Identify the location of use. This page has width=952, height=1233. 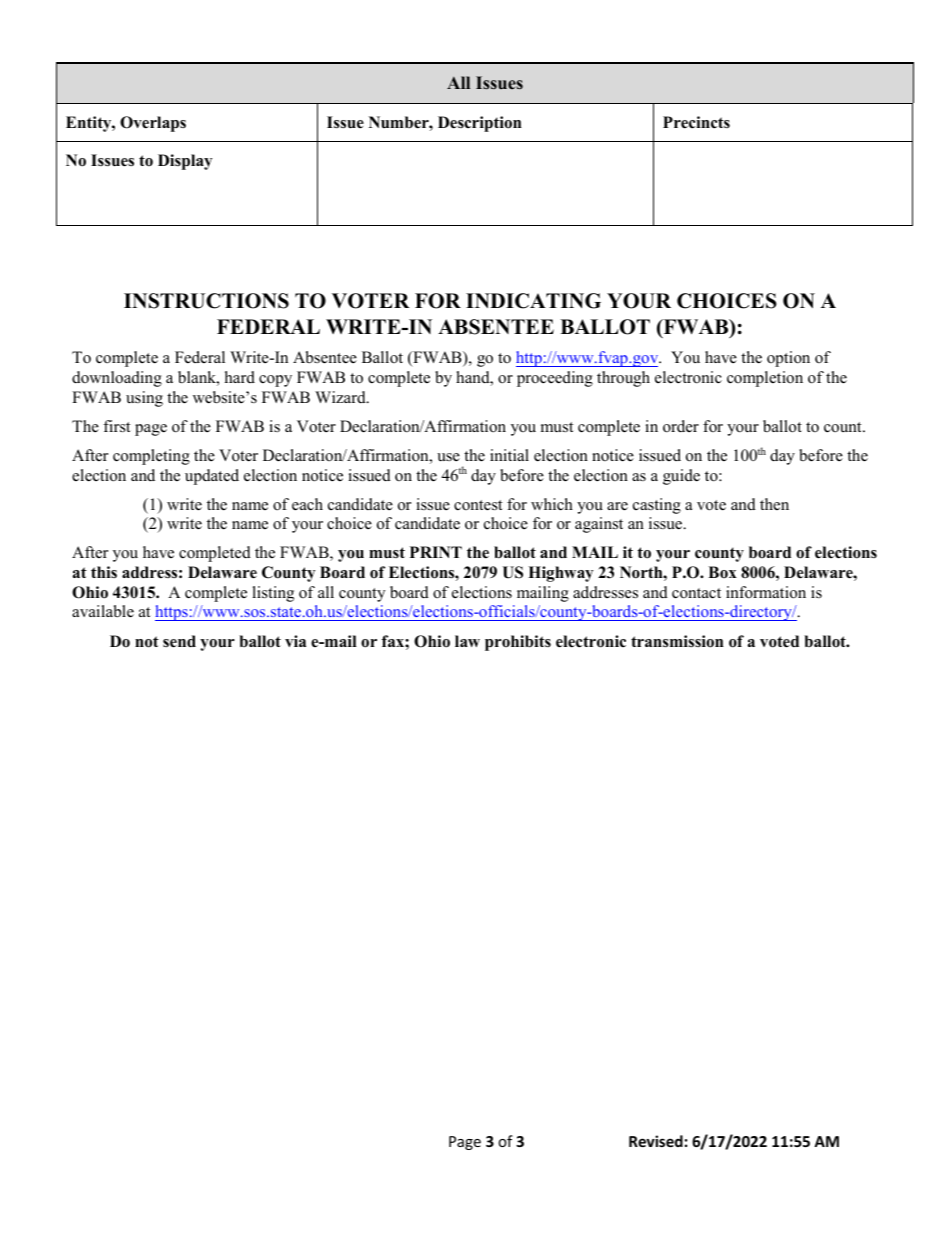
(448, 457).
